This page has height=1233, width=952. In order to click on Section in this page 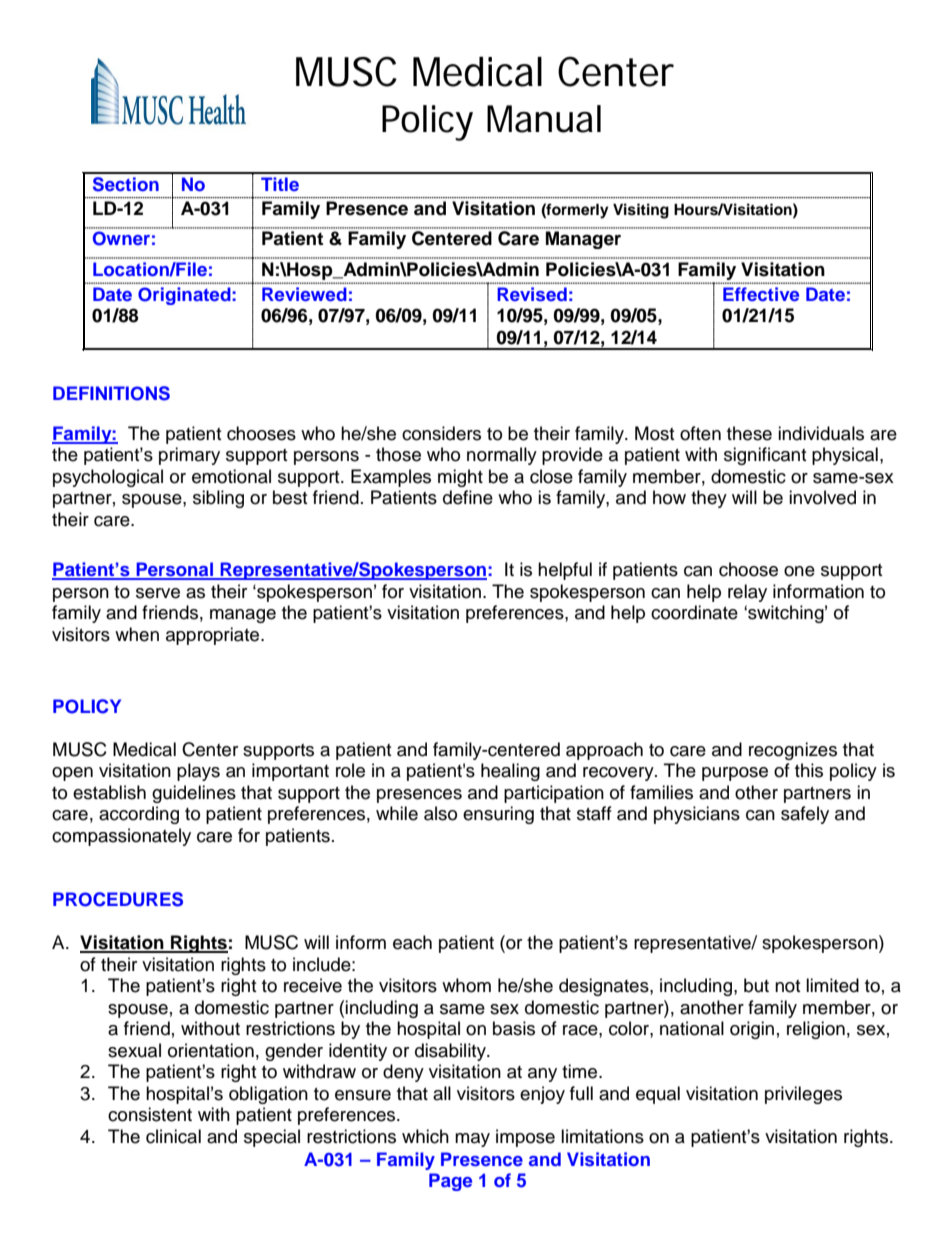, I will do `click(126, 184)`.
